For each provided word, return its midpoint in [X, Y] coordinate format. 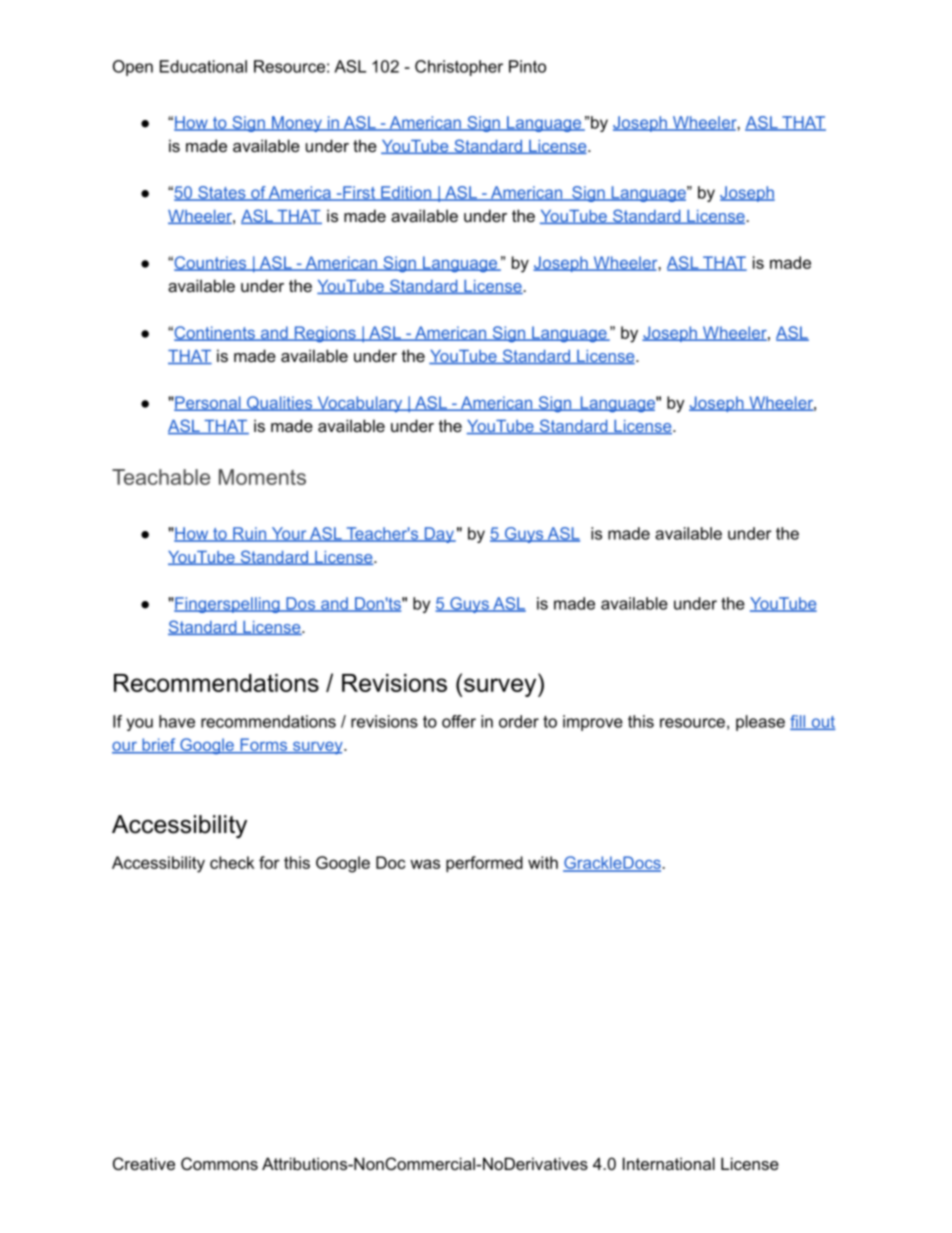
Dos [300, 604]
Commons [219, 1163]
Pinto [527, 66]
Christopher [459, 68]
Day [439, 535]
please [760, 723]
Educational [203, 66]
